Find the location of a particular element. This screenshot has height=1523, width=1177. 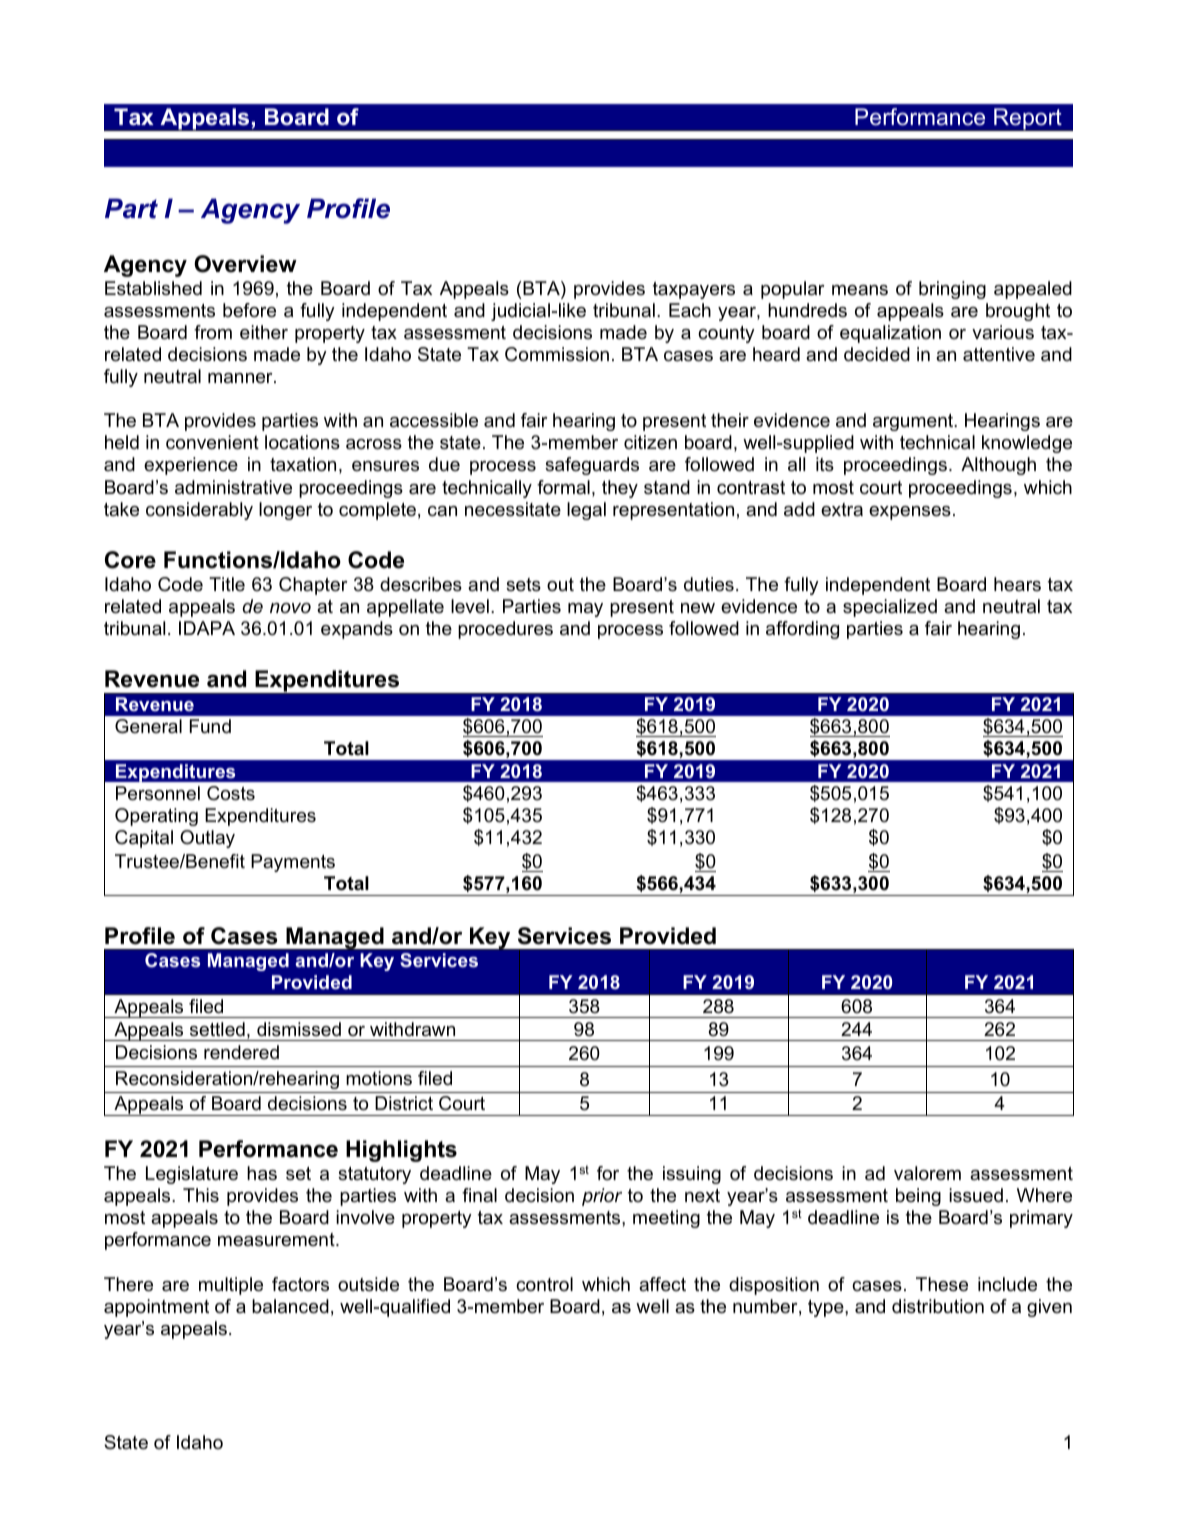

control is located at coordinates (544, 1284).
